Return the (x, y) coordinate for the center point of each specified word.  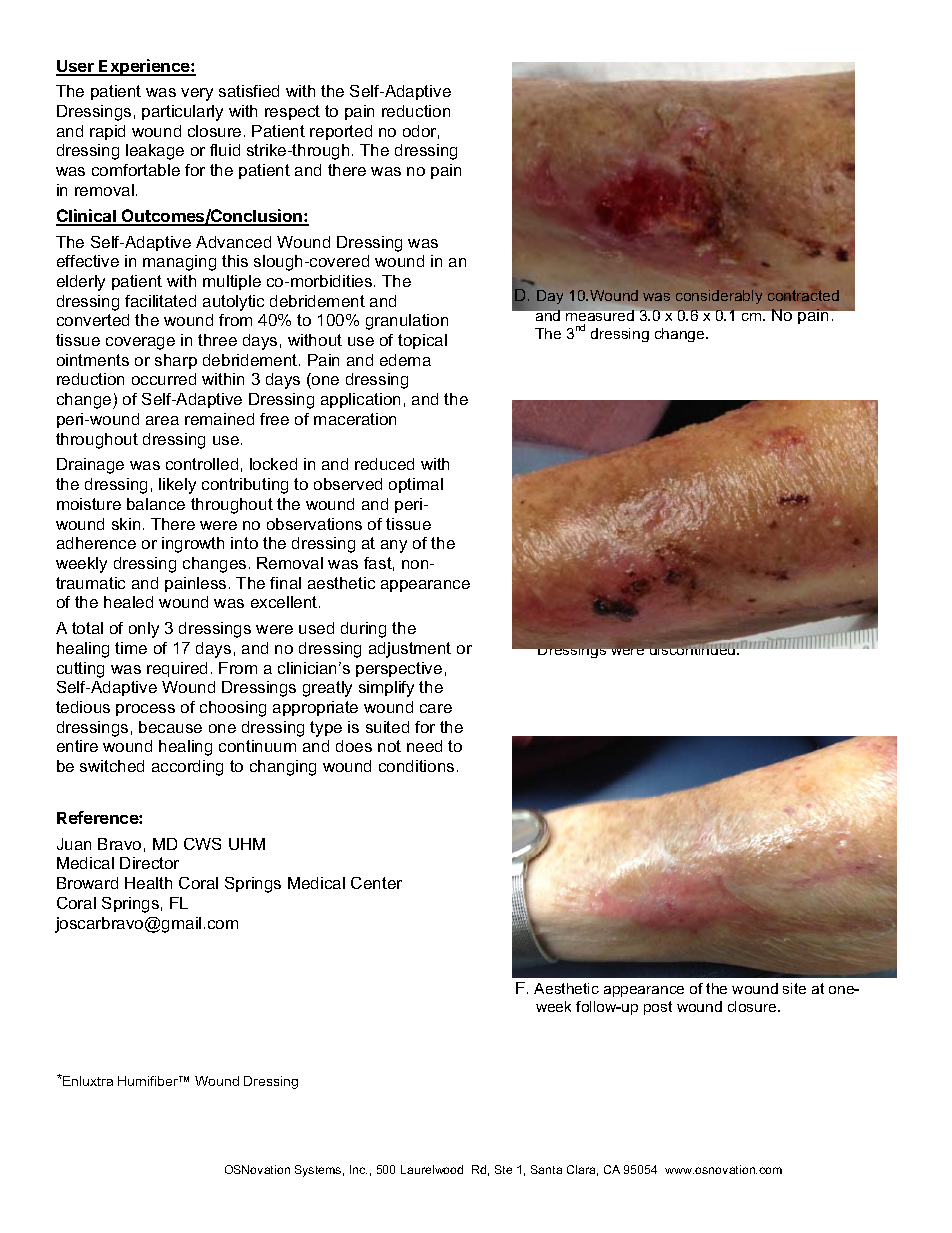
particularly (182, 113)
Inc (358, 1169)
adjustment (410, 650)
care (436, 708)
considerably (719, 297)
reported (341, 132)
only (144, 630)
